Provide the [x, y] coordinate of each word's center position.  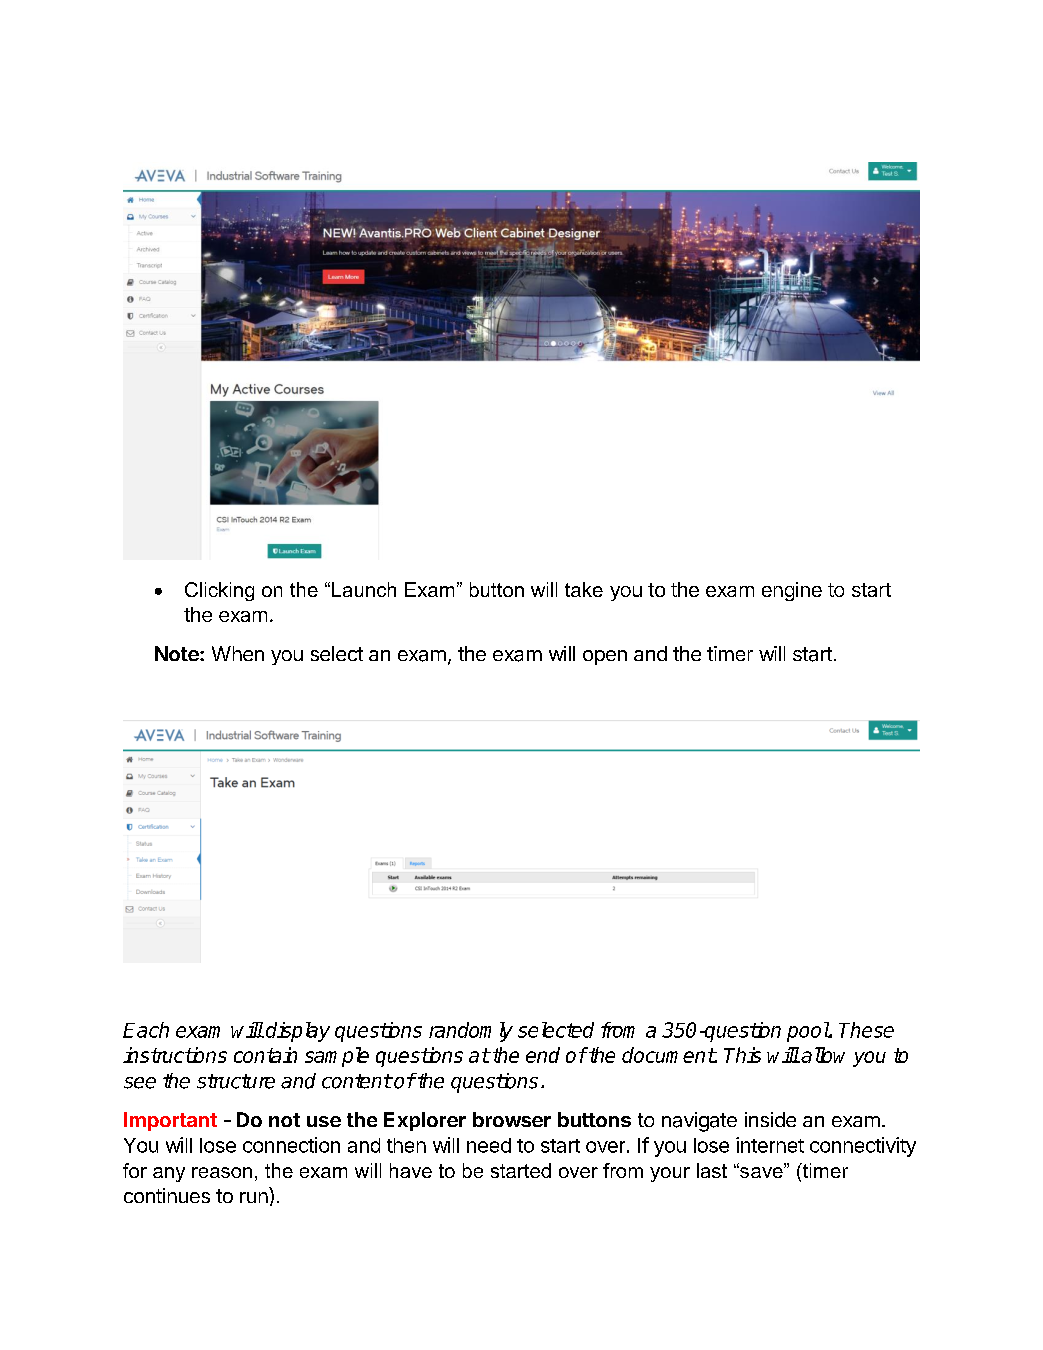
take [584, 589]
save [761, 1171]
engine [792, 591]
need [489, 1145]
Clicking [219, 591]
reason [222, 1172]
